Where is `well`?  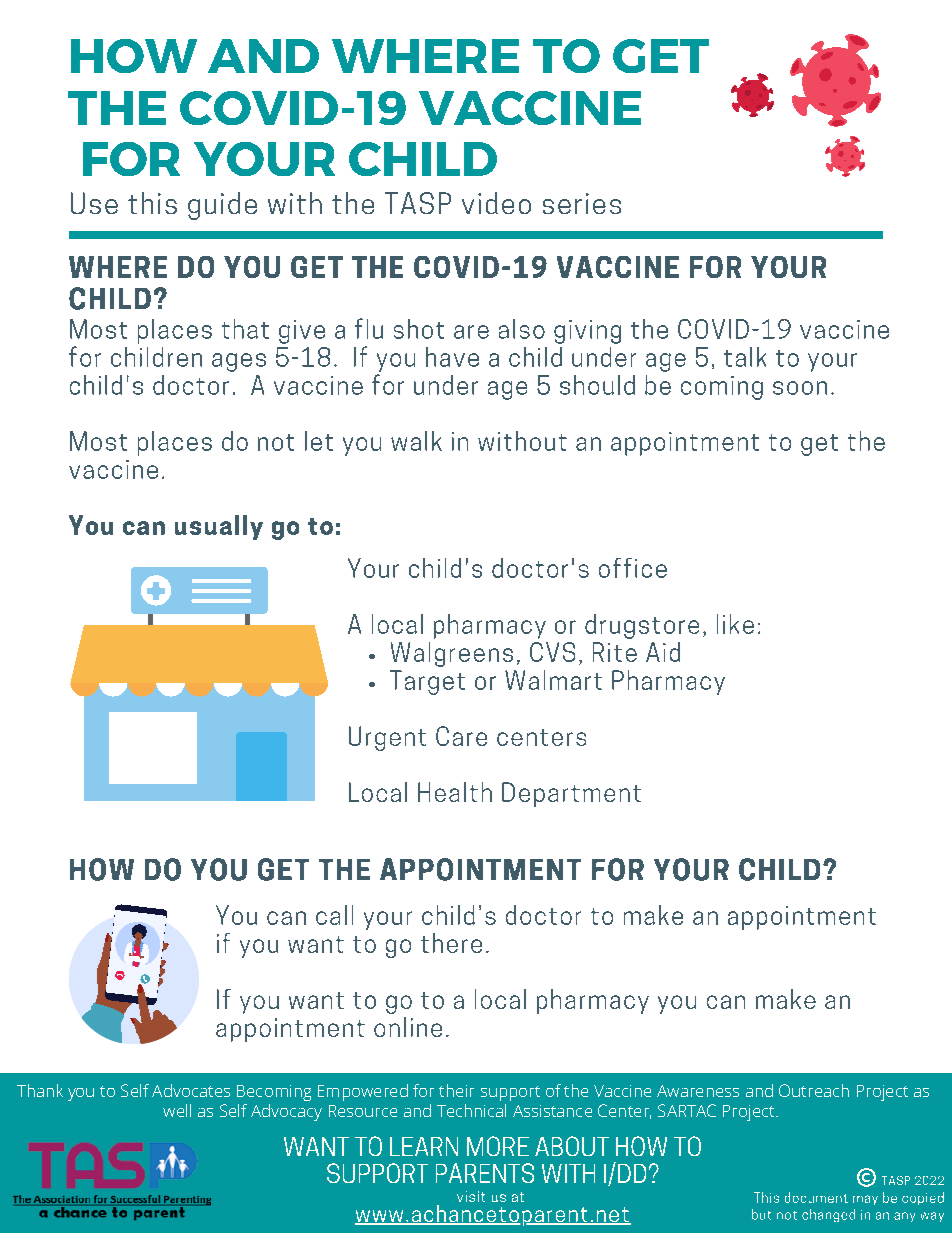 well is located at coordinates (177, 1110).
